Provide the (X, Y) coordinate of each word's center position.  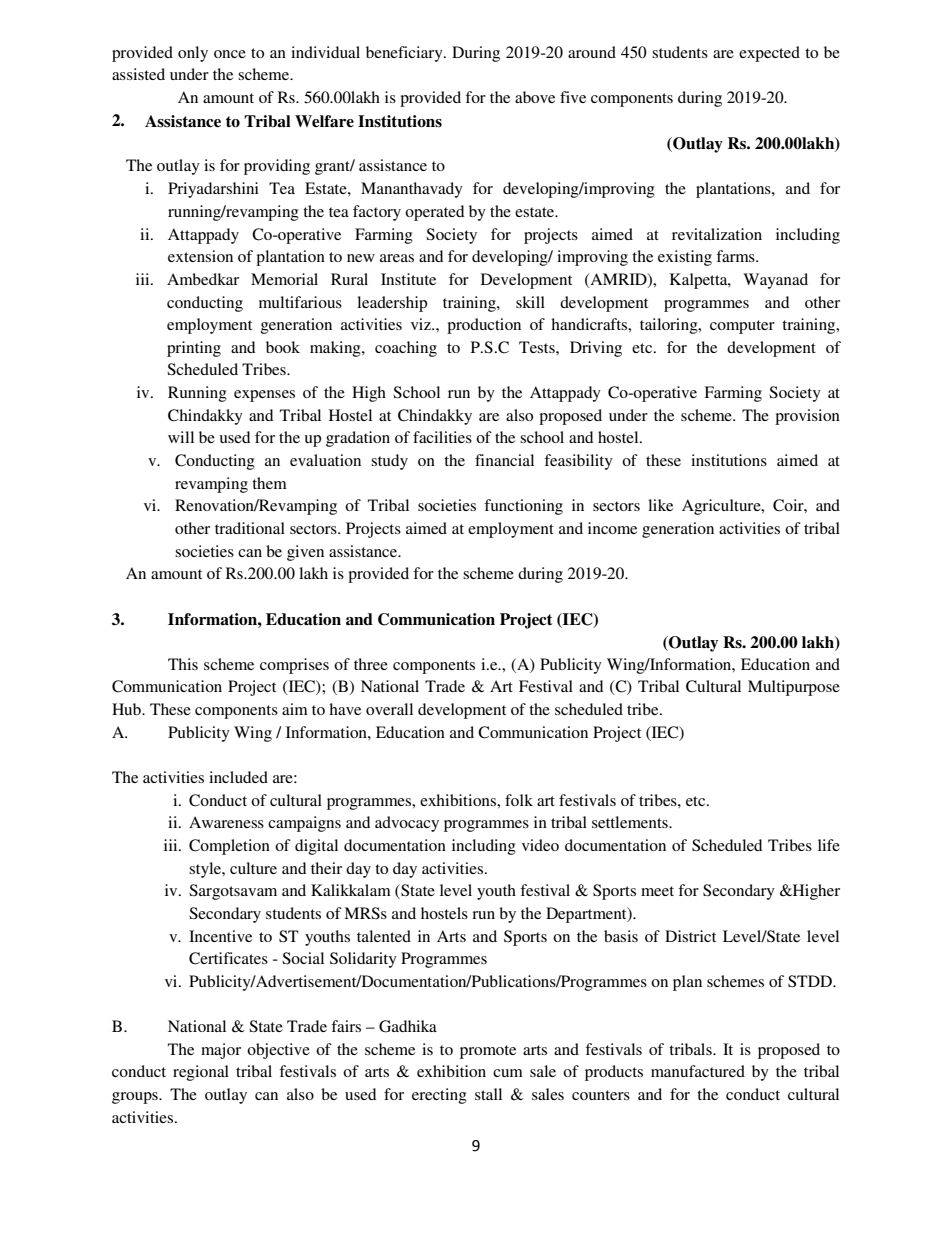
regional (201, 1073)
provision (807, 417)
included (238, 777)
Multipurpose (794, 688)
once (230, 54)
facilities (442, 437)
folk (519, 800)
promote (488, 1052)
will (181, 437)
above (535, 97)
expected (769, 54)
